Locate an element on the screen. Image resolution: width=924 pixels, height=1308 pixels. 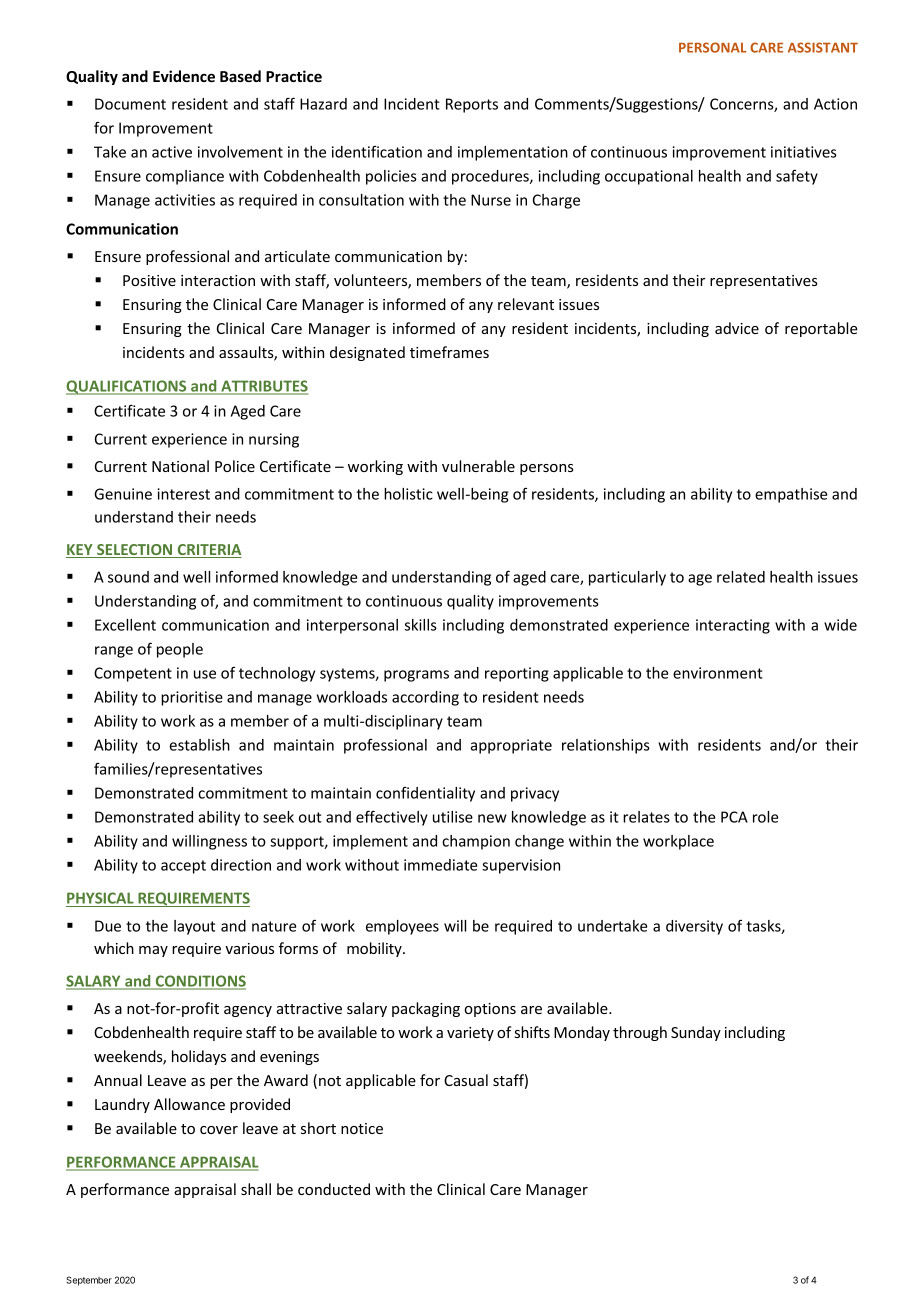
Sunday is located at coordinates (696, 1033).
